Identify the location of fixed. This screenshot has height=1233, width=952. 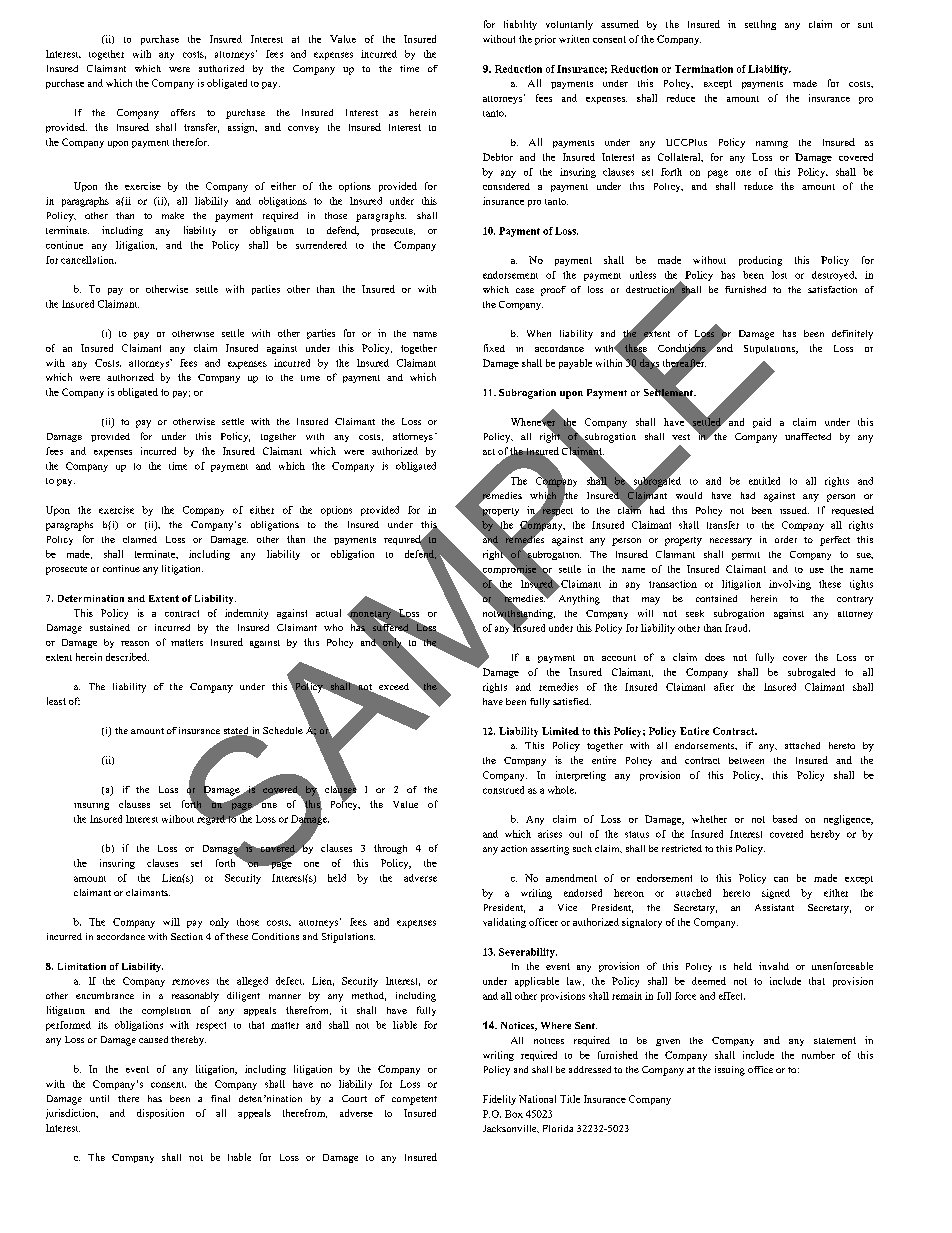
(494, 348).
